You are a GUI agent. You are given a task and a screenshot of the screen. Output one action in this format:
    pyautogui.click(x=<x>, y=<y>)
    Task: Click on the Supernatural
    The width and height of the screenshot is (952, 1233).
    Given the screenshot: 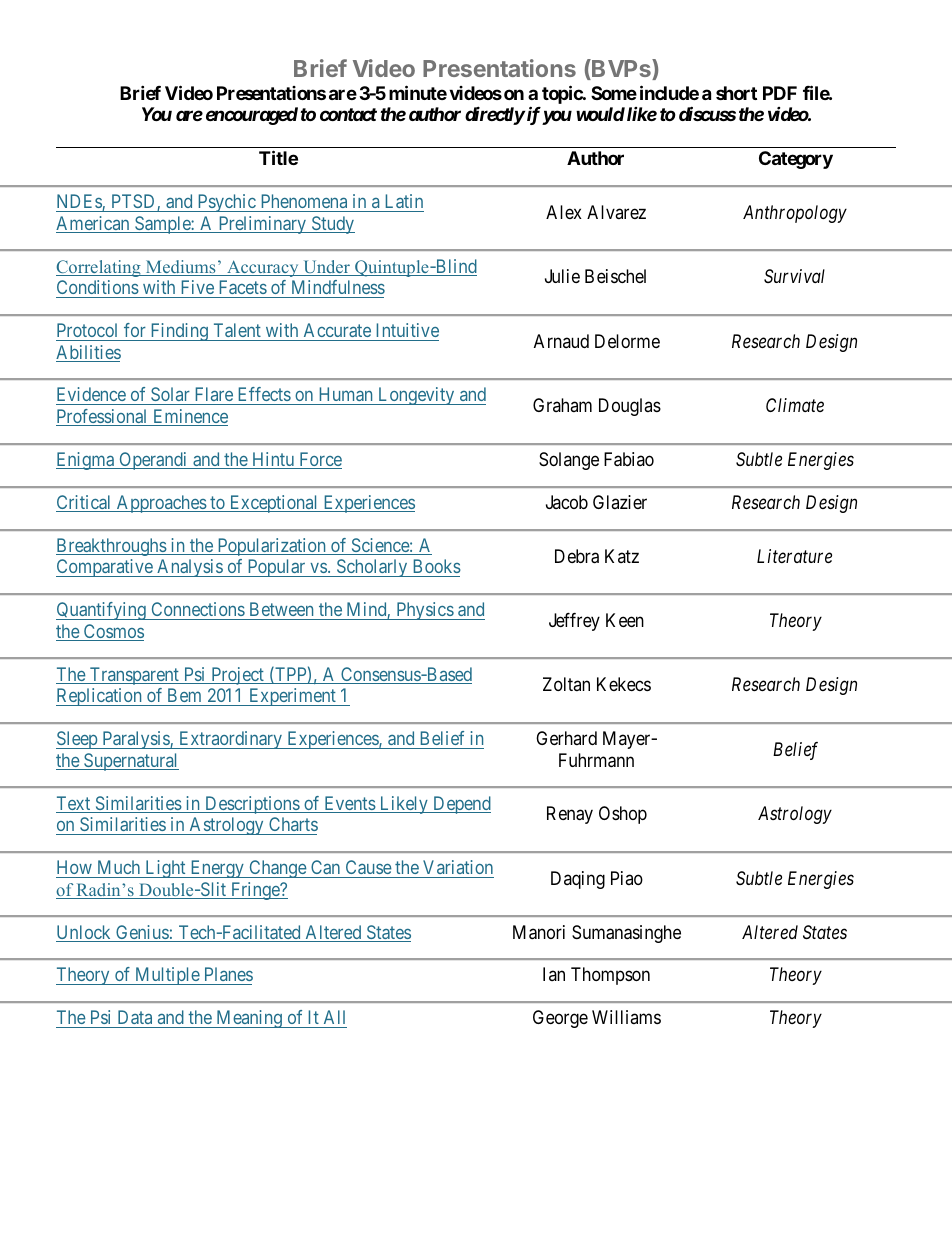 What is the action you would take?
    pyautogui.click(x=130, y=762)
